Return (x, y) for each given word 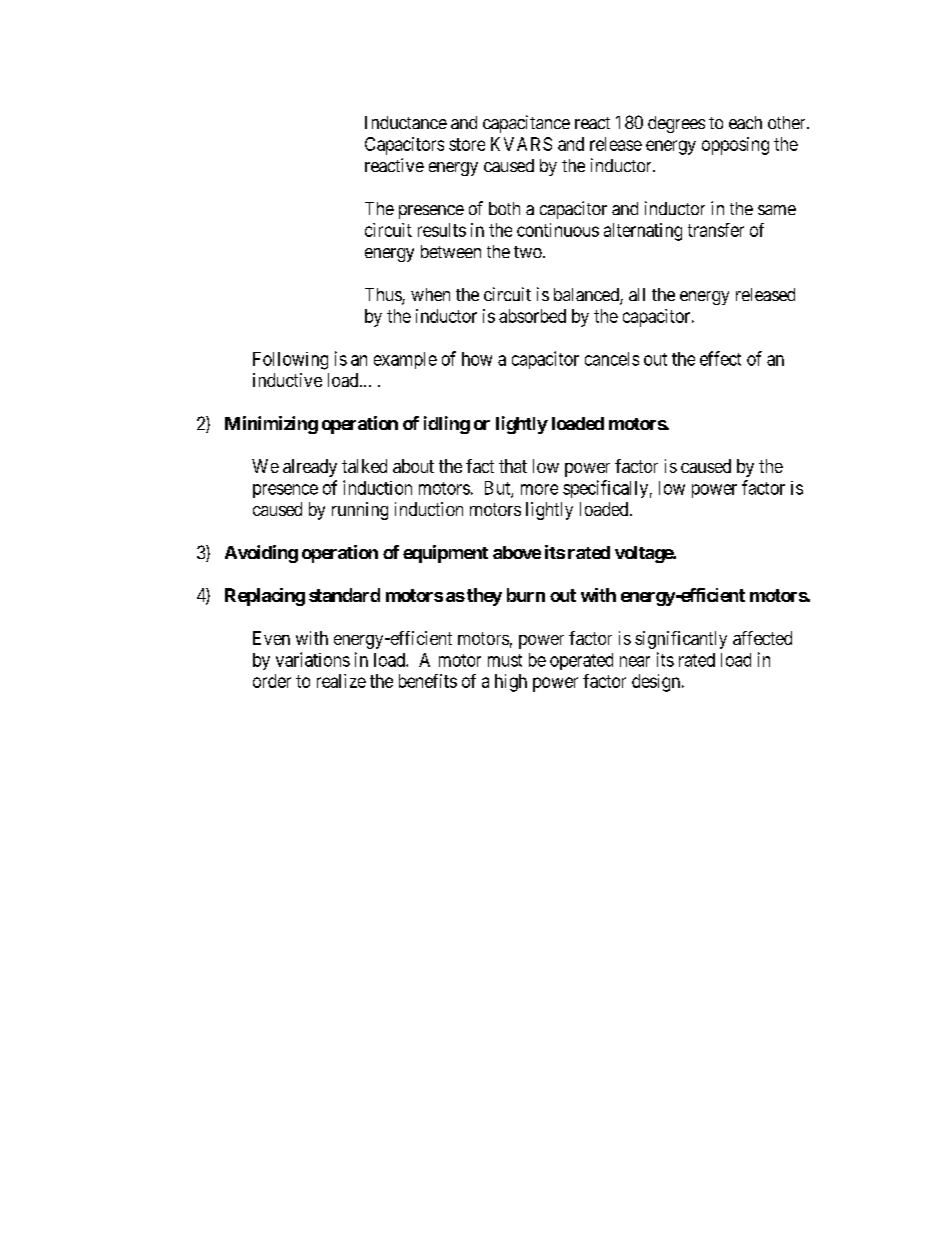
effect (720, 358)
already (310, 468)
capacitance (526, 124)
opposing (735, 146)
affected (762, 638)
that (513, 466)
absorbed (532, 316)
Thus (384, 296)
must (505, 660)
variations (313, 659)
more (539, 489)
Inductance (406, 122)
